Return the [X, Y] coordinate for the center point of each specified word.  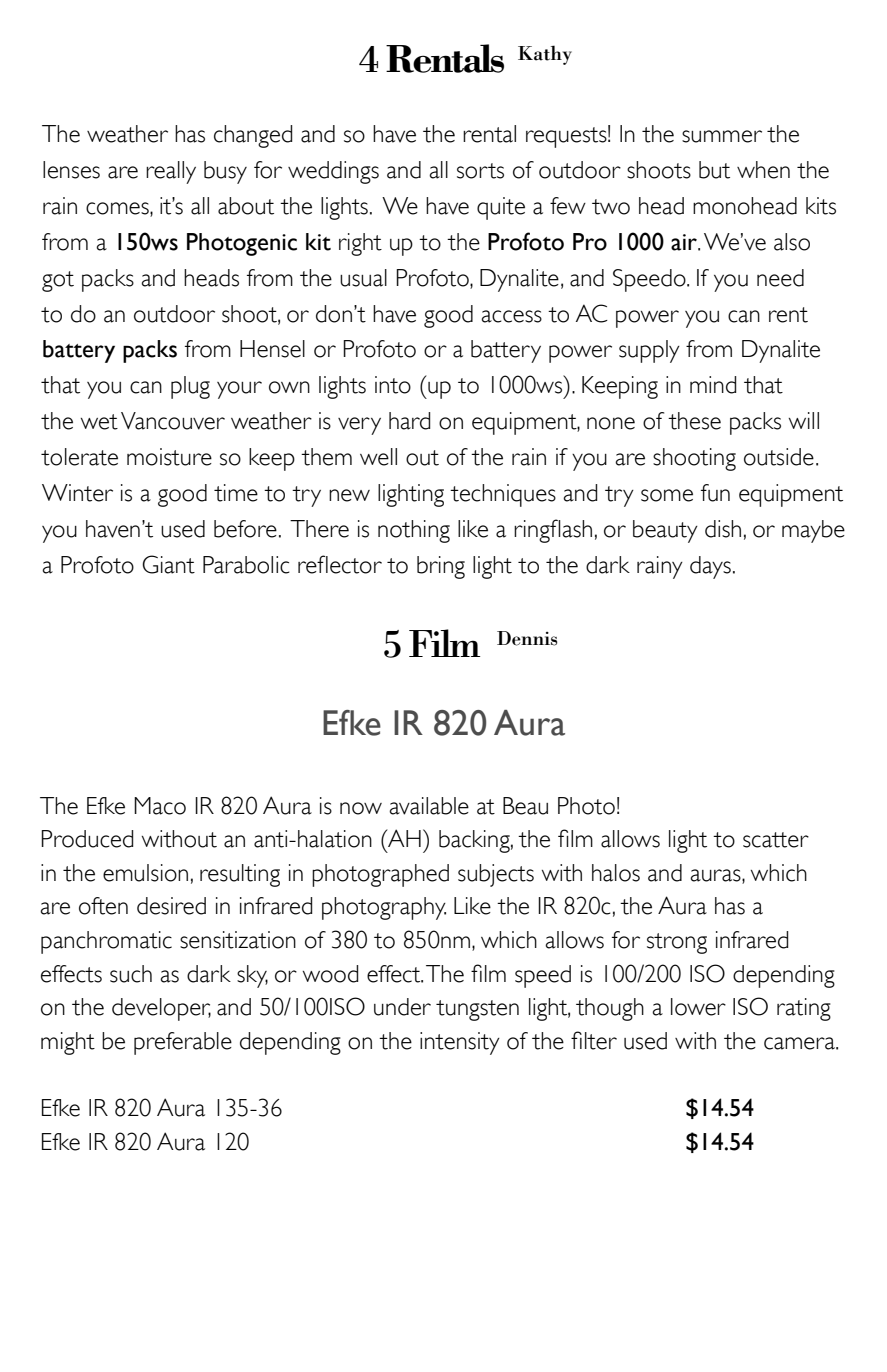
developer [161, 1009]
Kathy [545, 55]
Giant [168, 564]
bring [441, 567]
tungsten [477, 1010]
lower [698, 1007]
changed [253, 136]
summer [722, 136]
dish [723, 529]
